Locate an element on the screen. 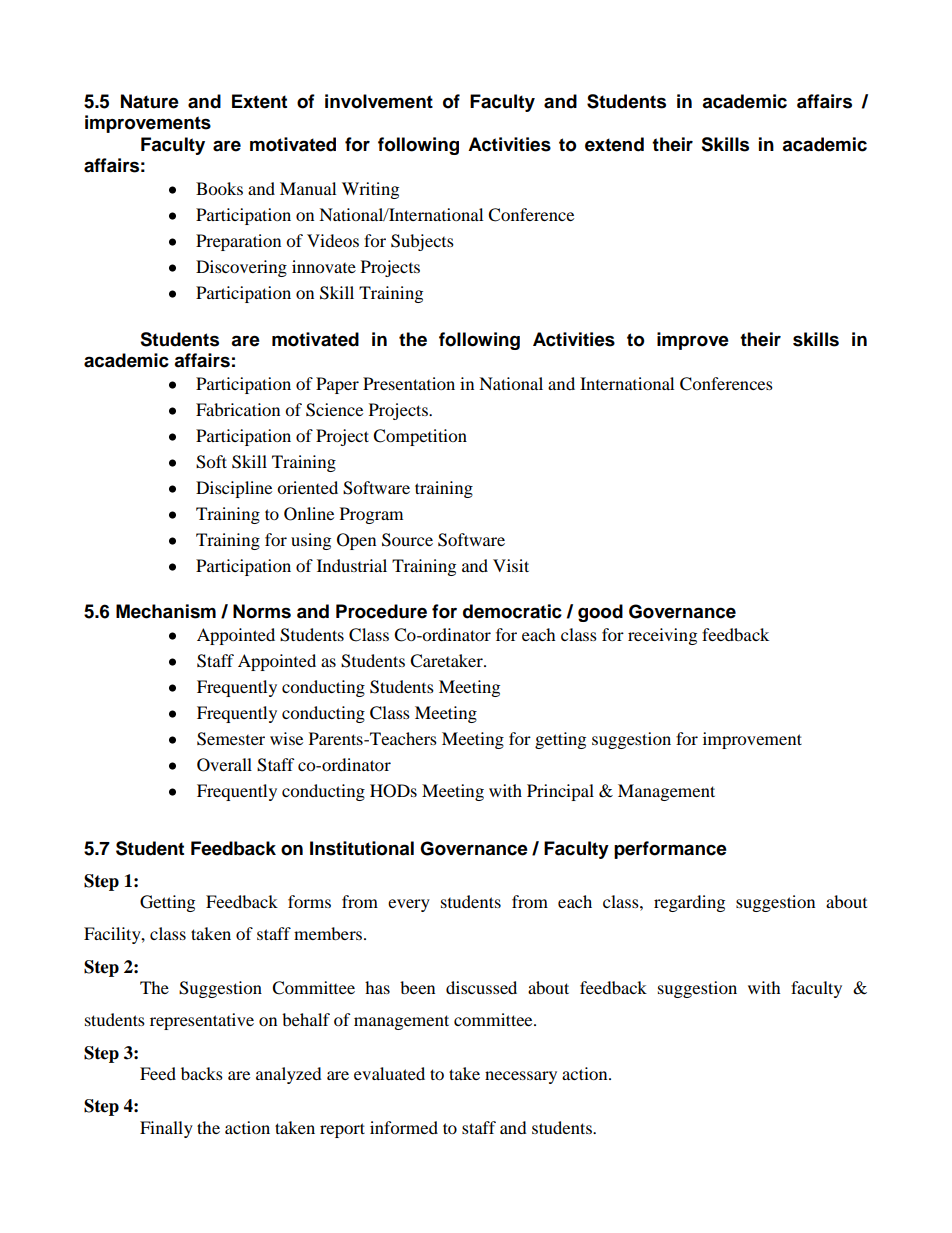  informed is located at coordinates (404, 1127).
